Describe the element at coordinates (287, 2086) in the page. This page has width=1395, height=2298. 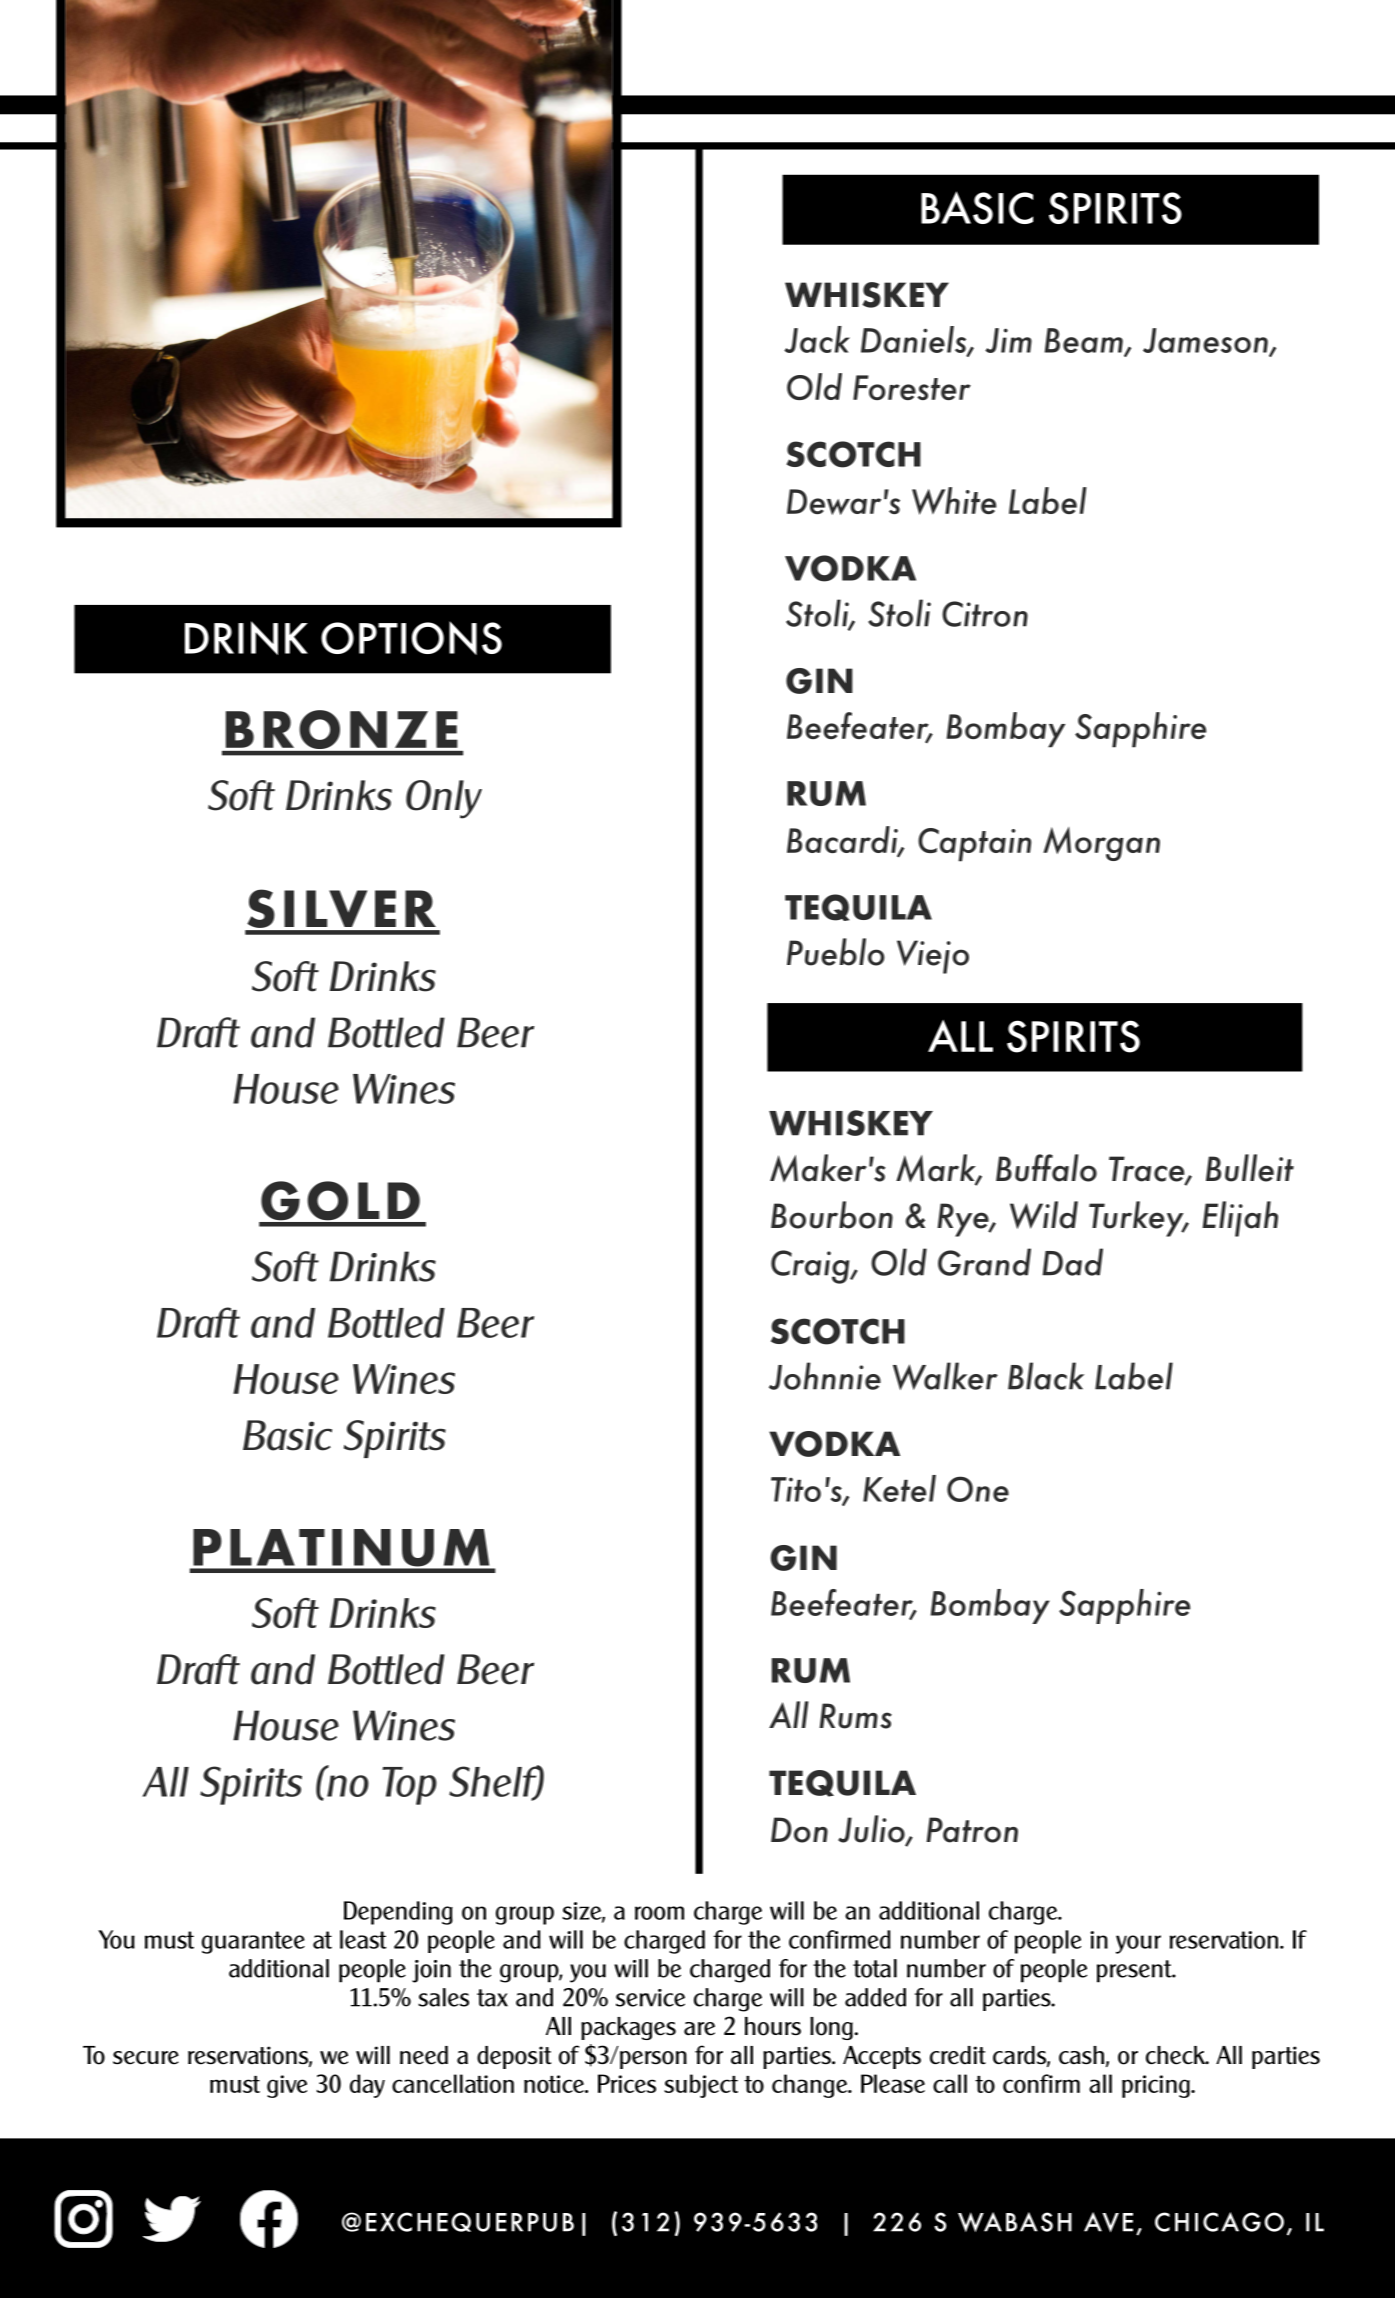
I see `give` at that location.
